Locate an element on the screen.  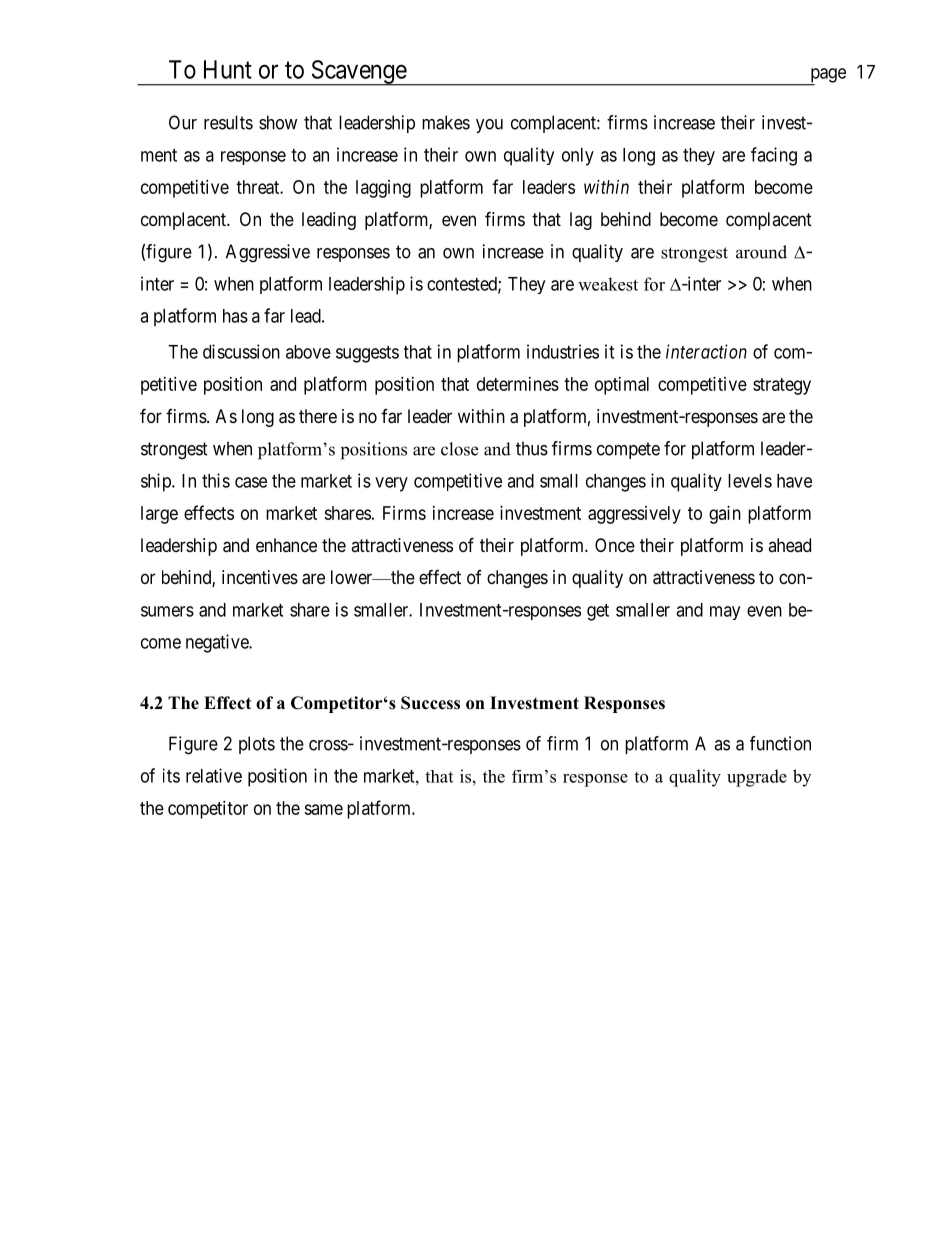
this is located at coordinates (216, 480).
